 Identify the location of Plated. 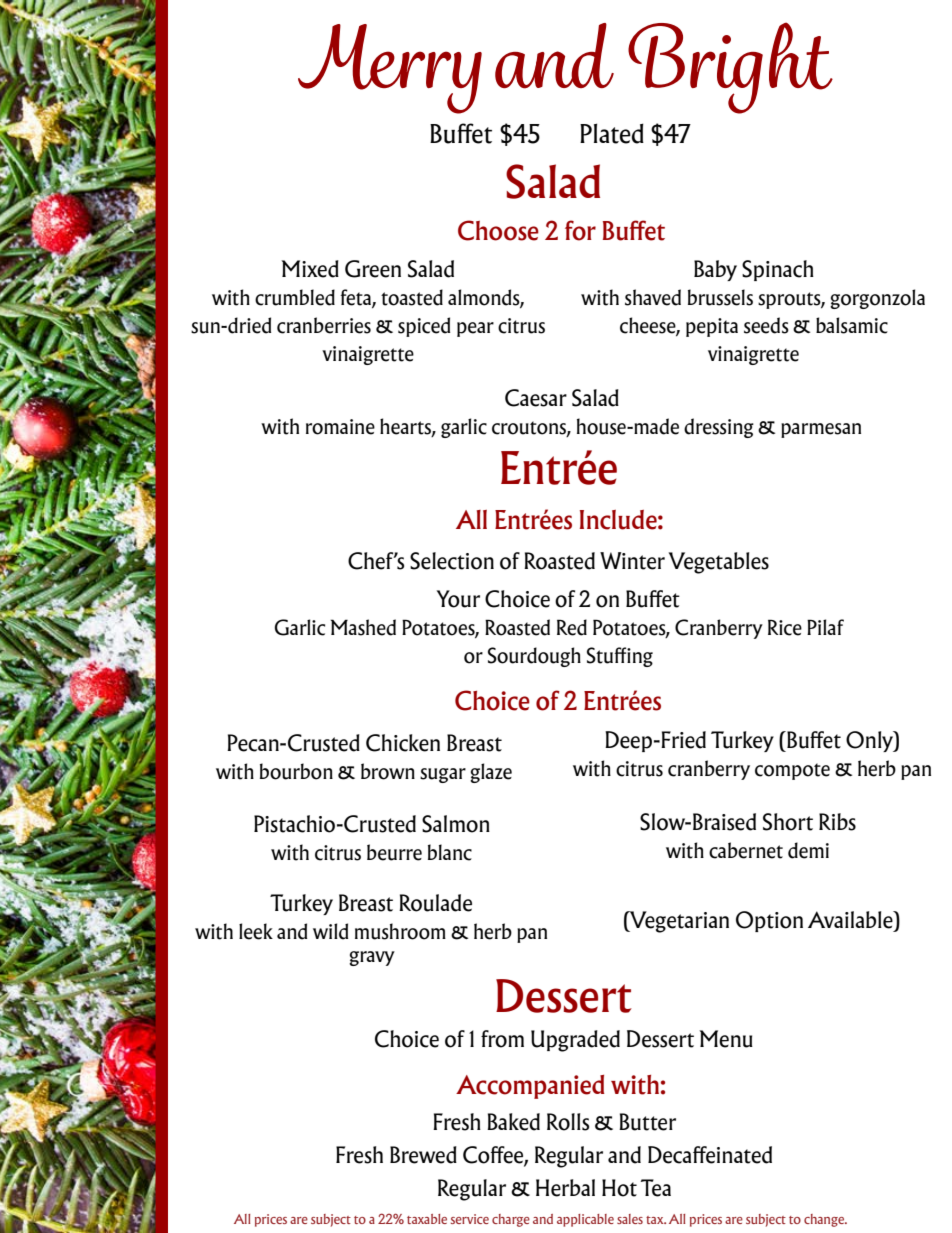
(612, 133).
